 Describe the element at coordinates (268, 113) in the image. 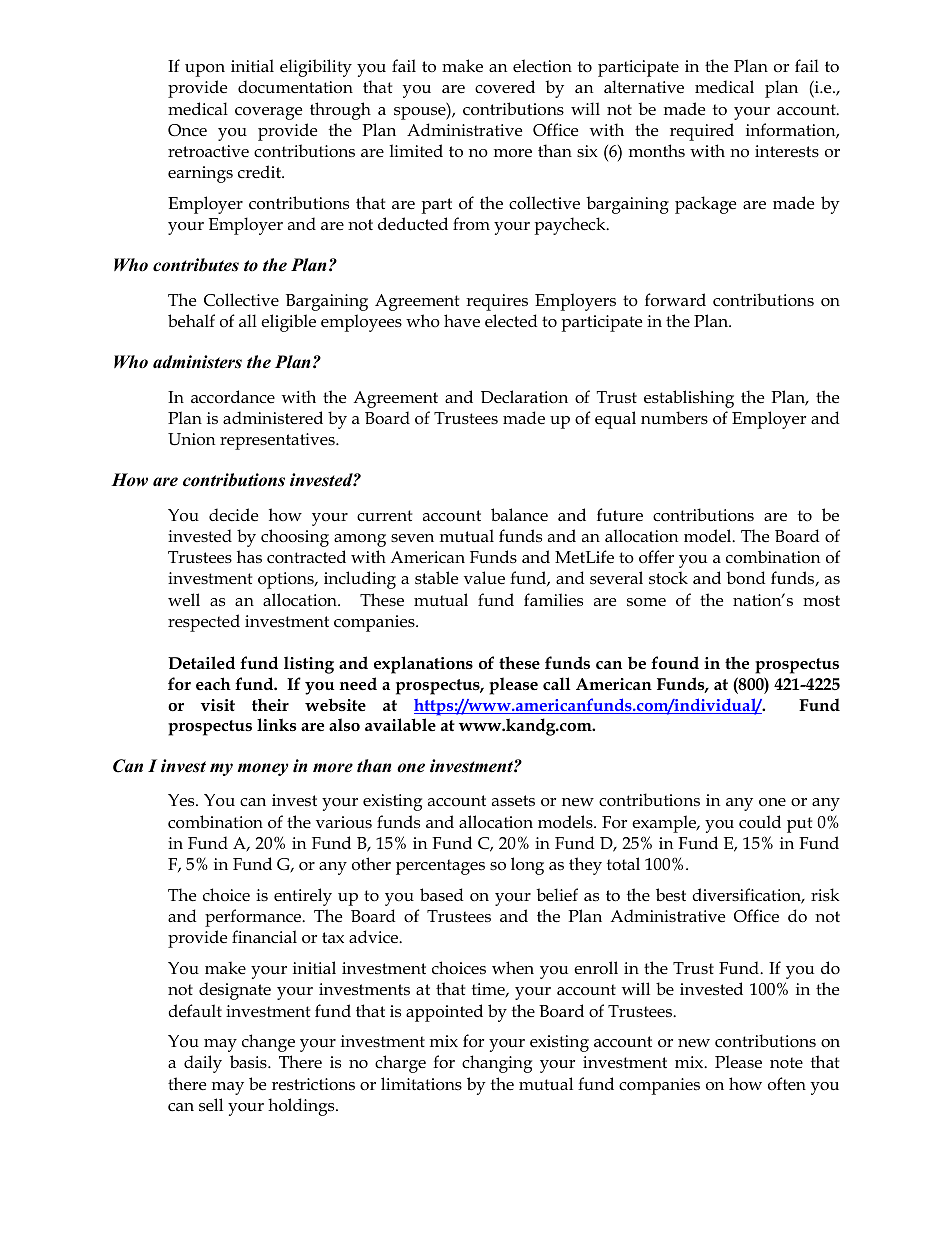

I see `coverage` at that location.
